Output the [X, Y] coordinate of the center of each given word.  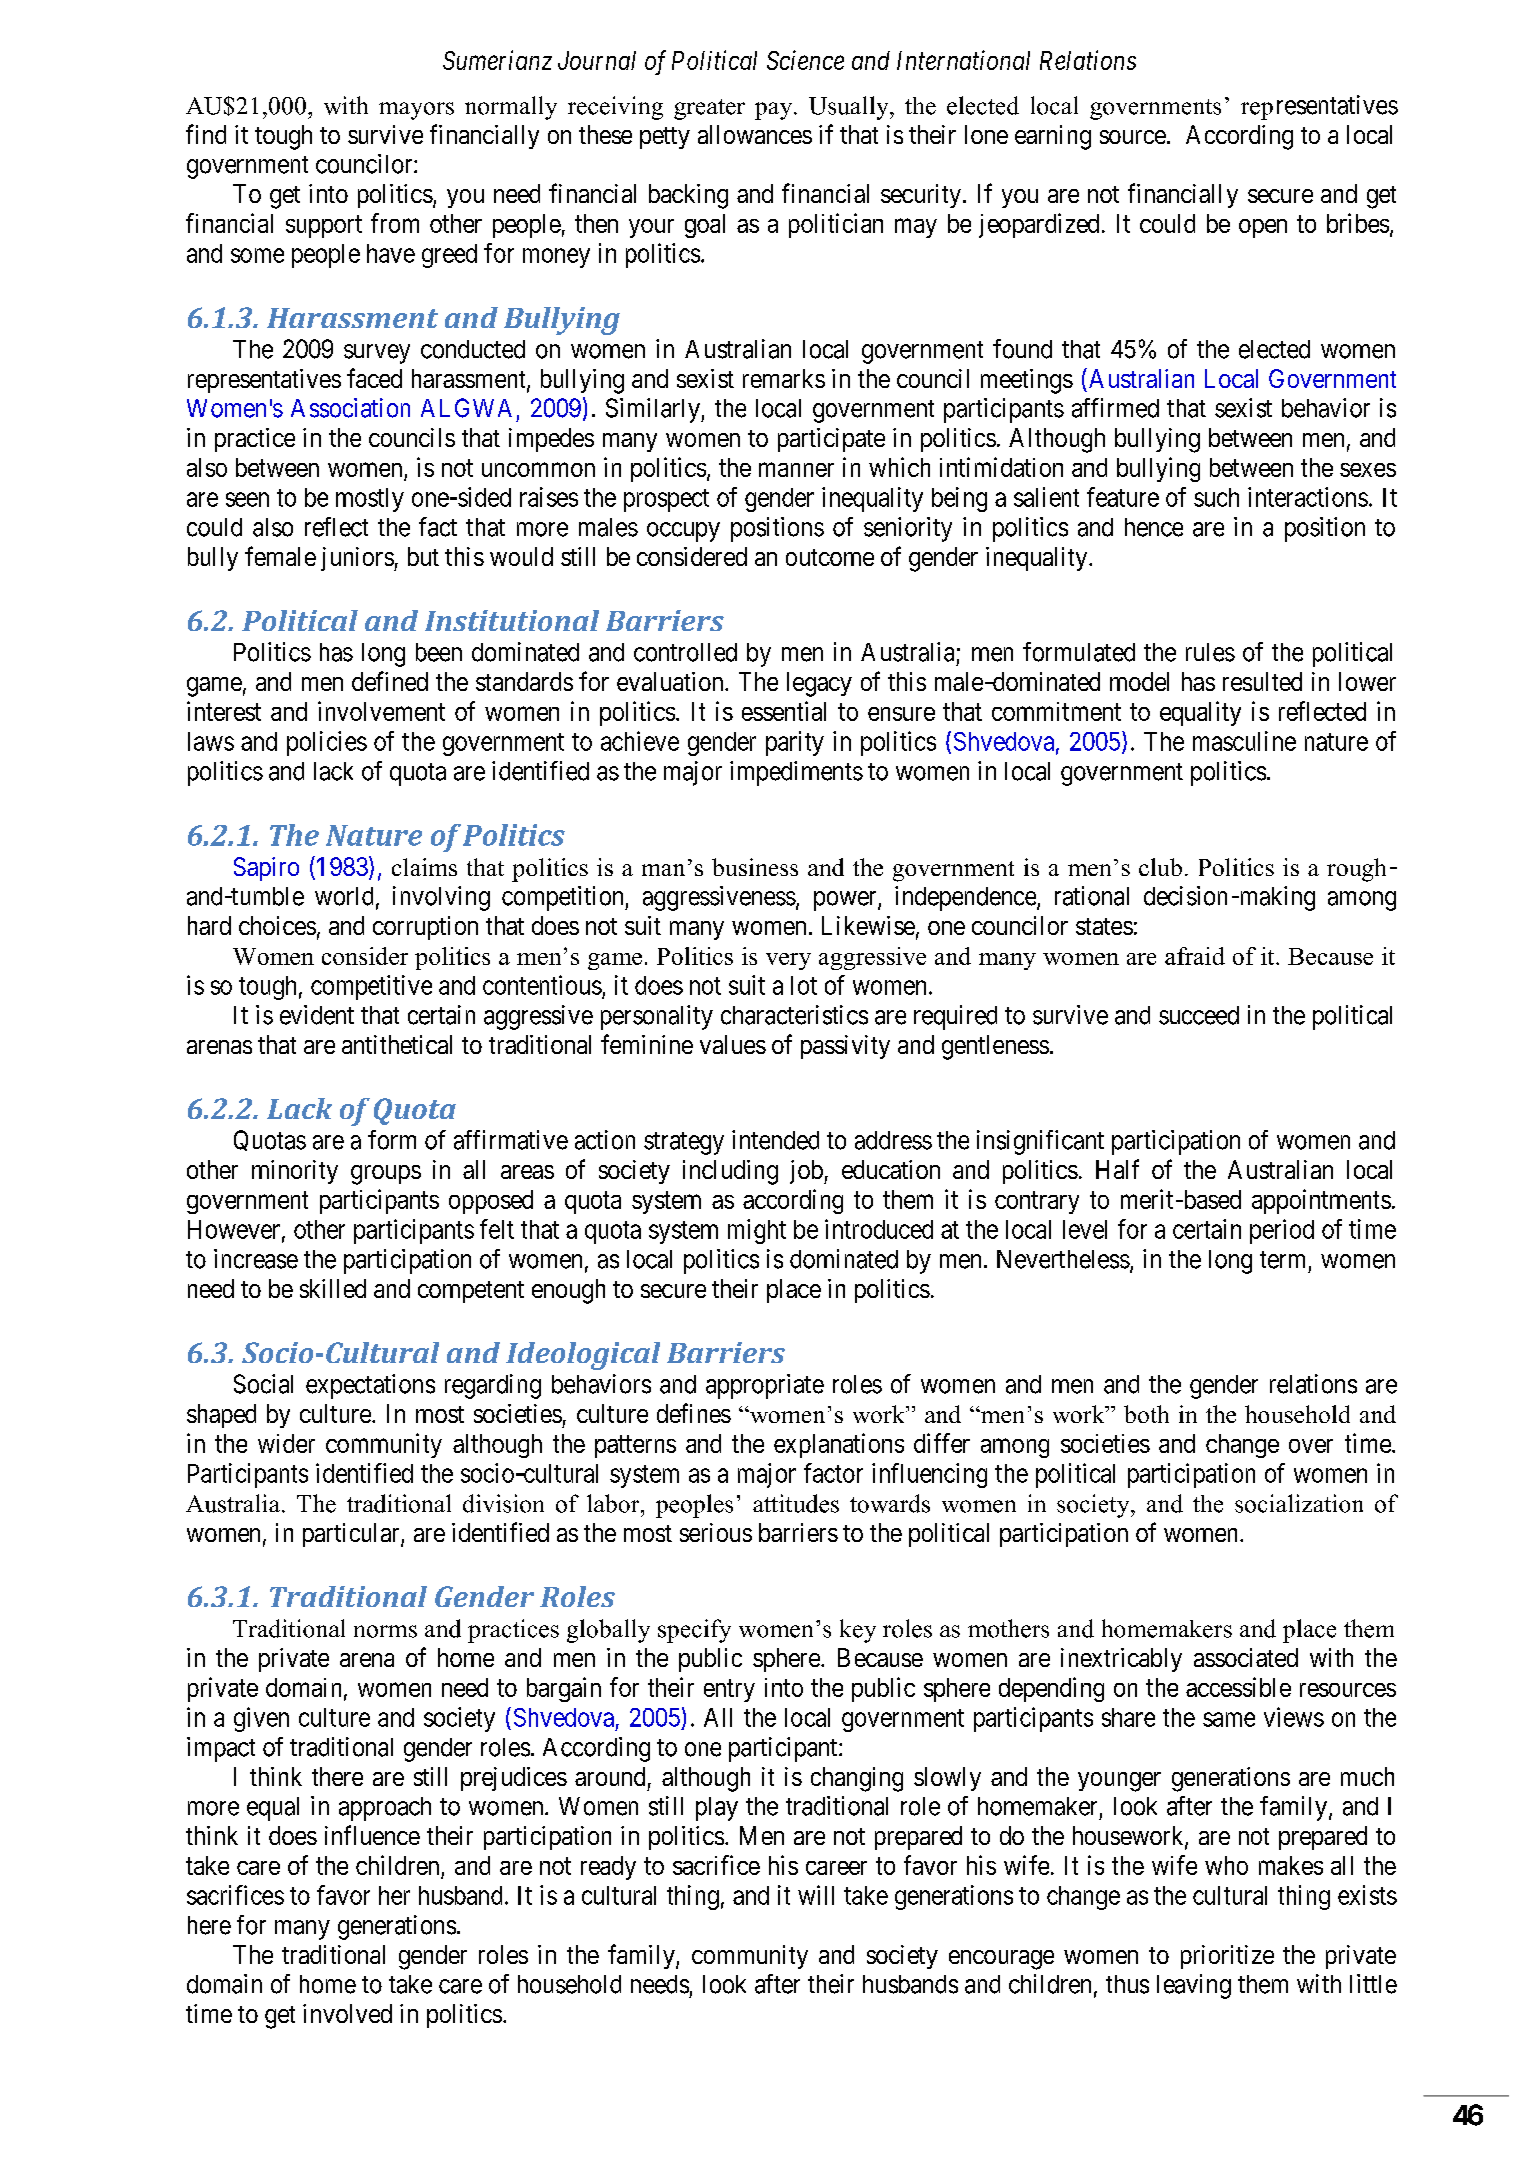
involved [347, 2013]
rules [1210, 652]
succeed [1199, 1015]
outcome [830, 557]
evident [317, 1015]
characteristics [794, 1015]
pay [775, 111]
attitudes [796, 1503]
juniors [358, 559]
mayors [416, 111]
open [1263, 228]
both [1146, 1414]
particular [352, 1535]
